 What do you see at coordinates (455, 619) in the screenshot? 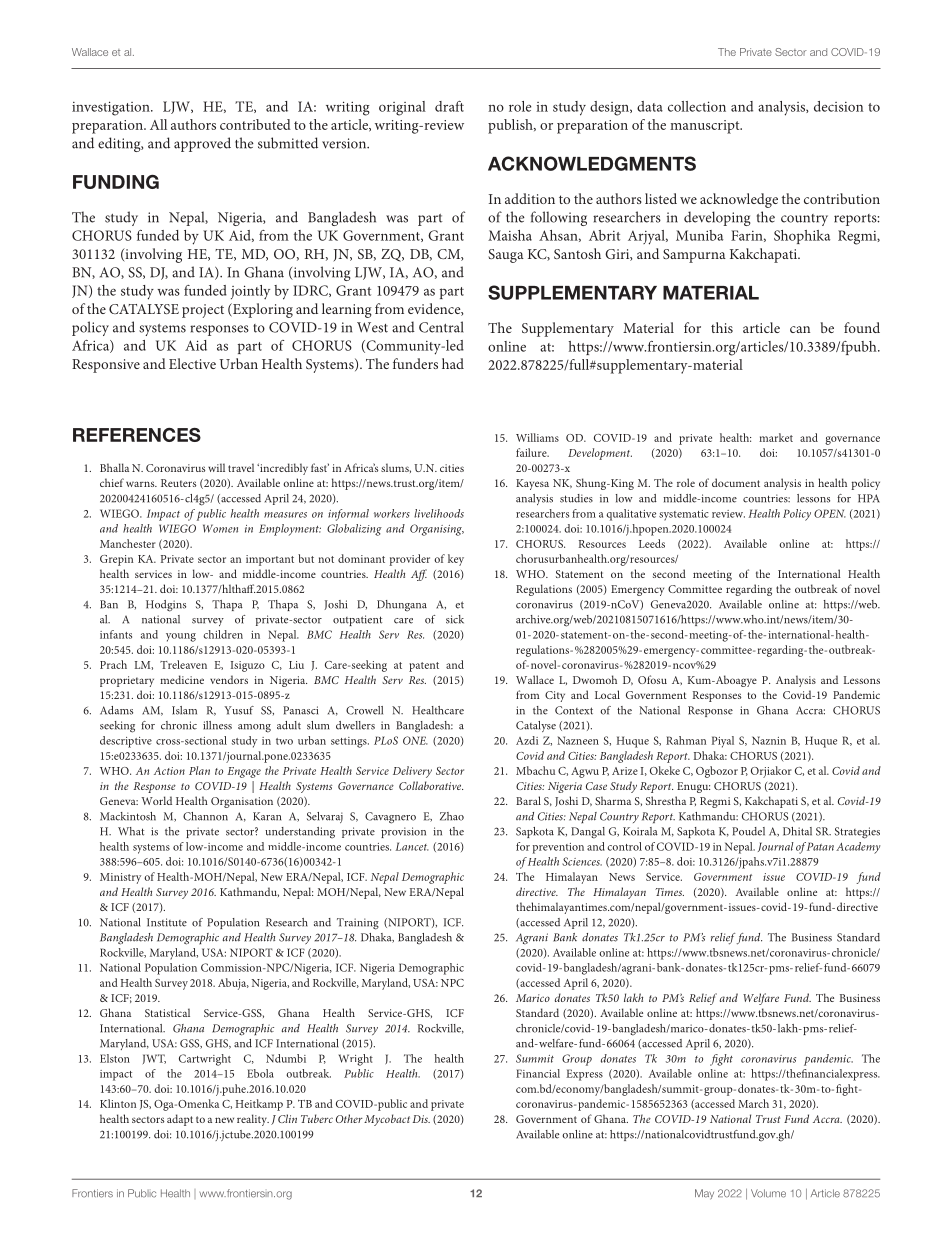
I see `sick` at bounding box center [455, 619].
